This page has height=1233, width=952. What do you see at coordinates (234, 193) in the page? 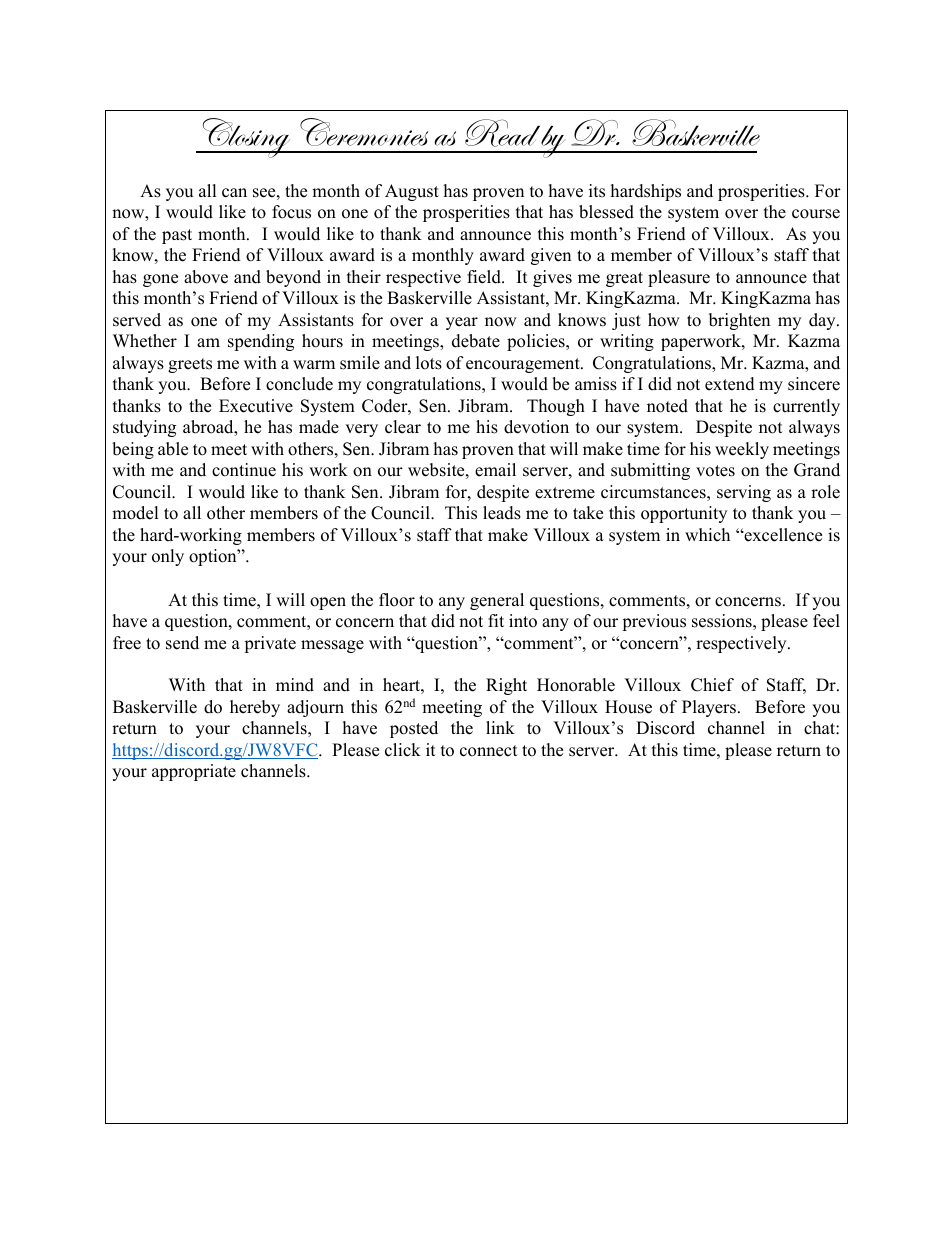
I see `can` at bounding box center [234, 193].
